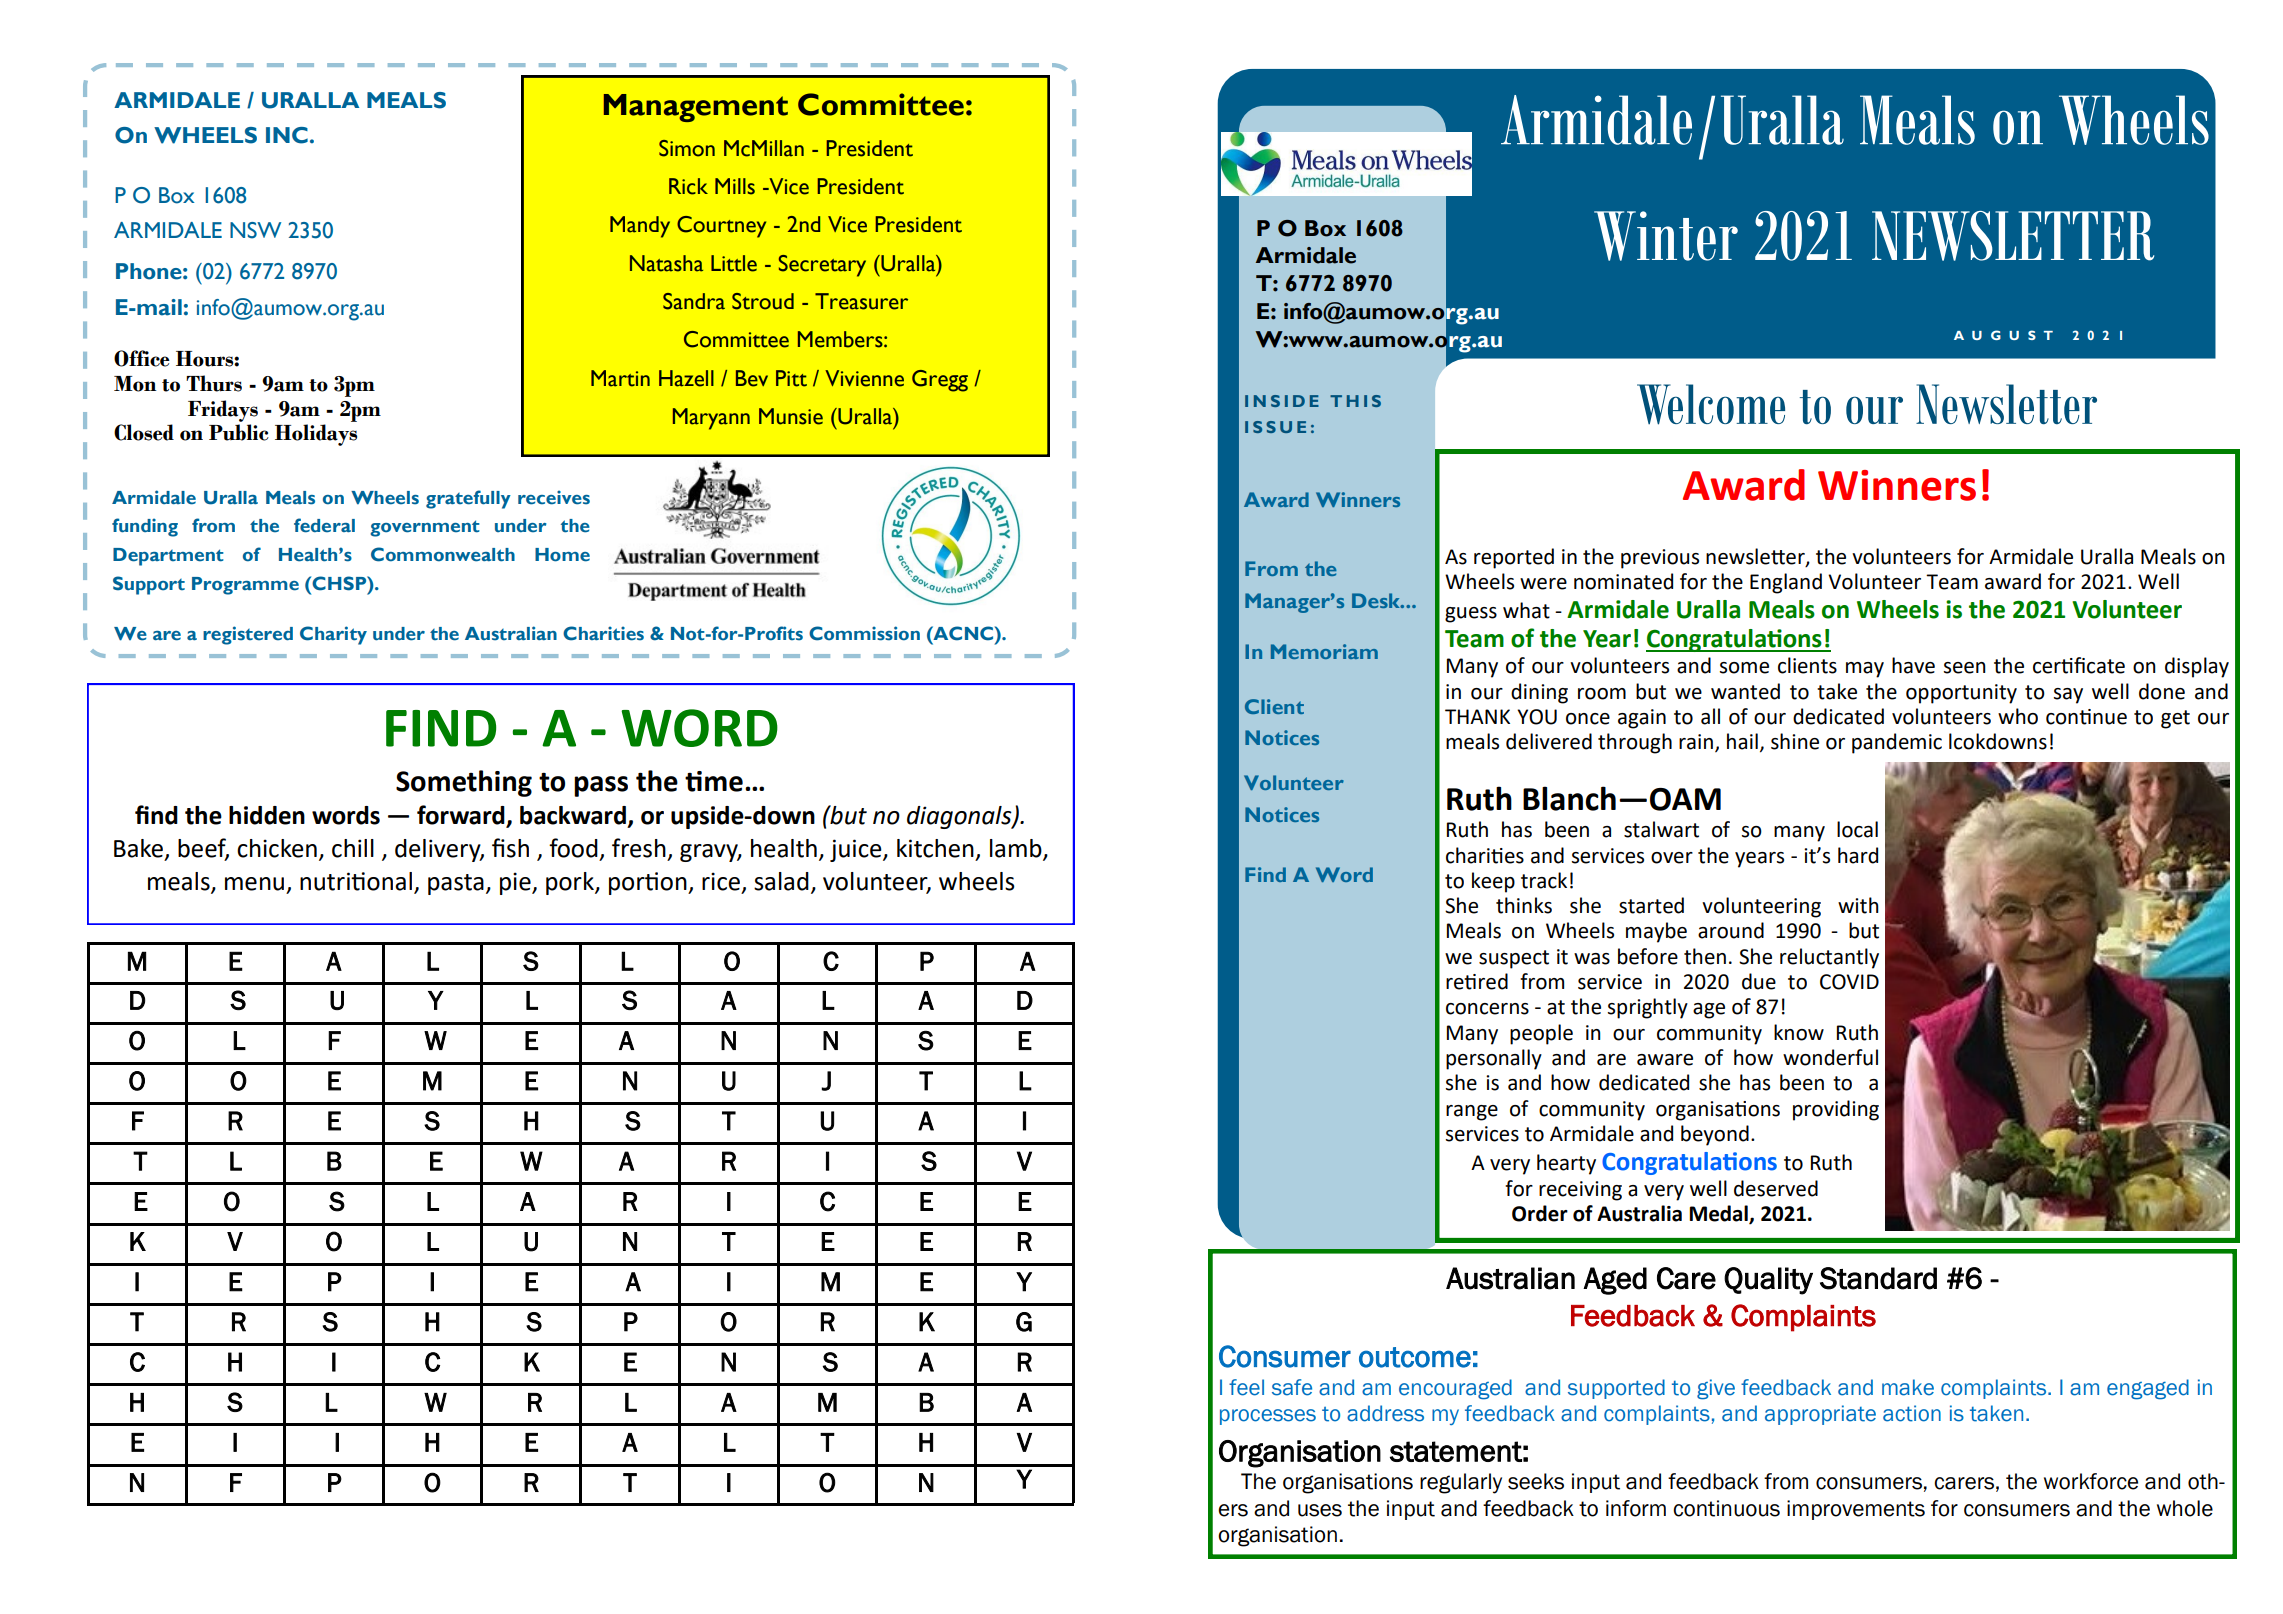  What do you see at coordinates (456, 884) in the document?
I see `pasta` at bounding box center [456, 884].
